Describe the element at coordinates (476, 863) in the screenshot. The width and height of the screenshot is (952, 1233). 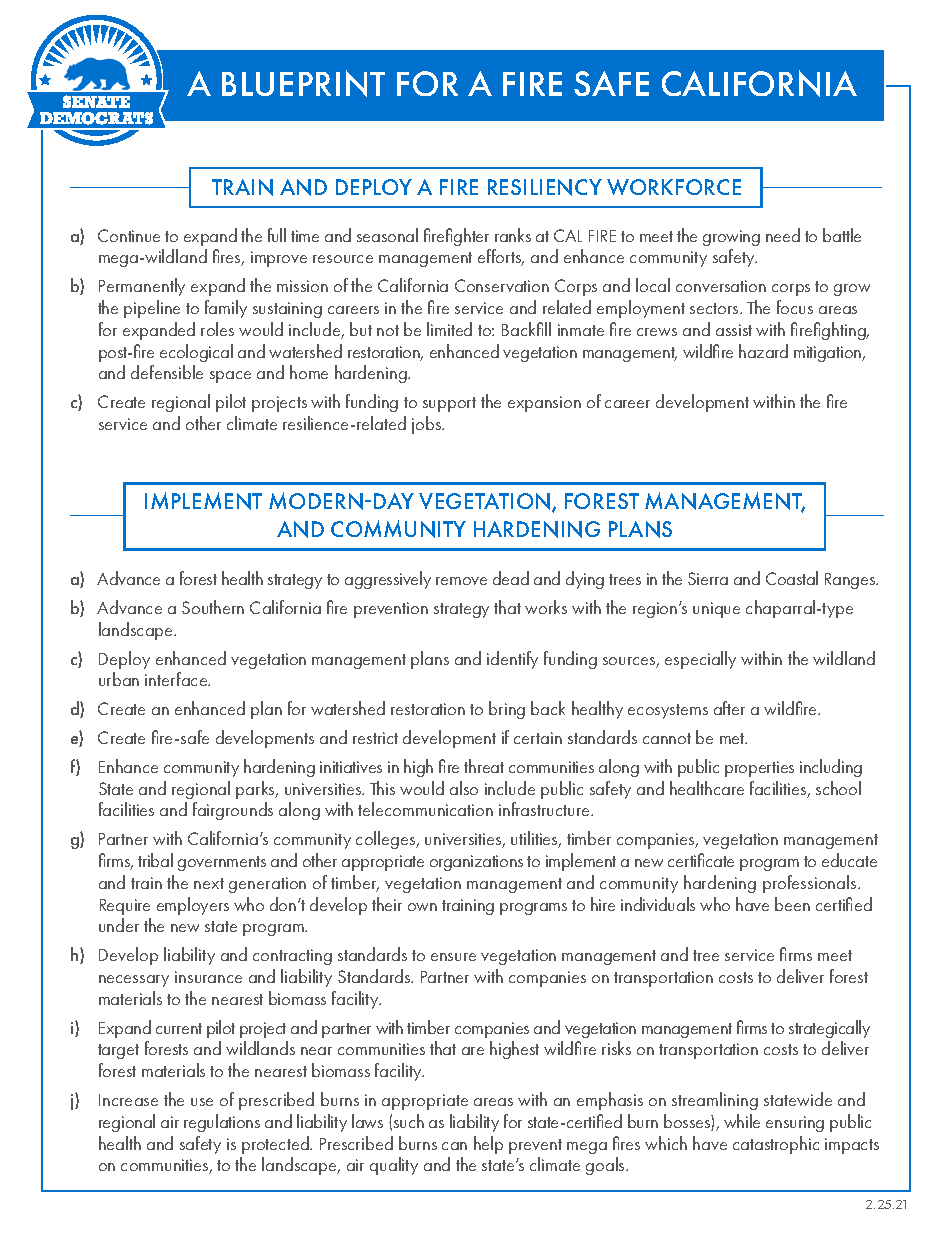
I see `organizations` at that location.
